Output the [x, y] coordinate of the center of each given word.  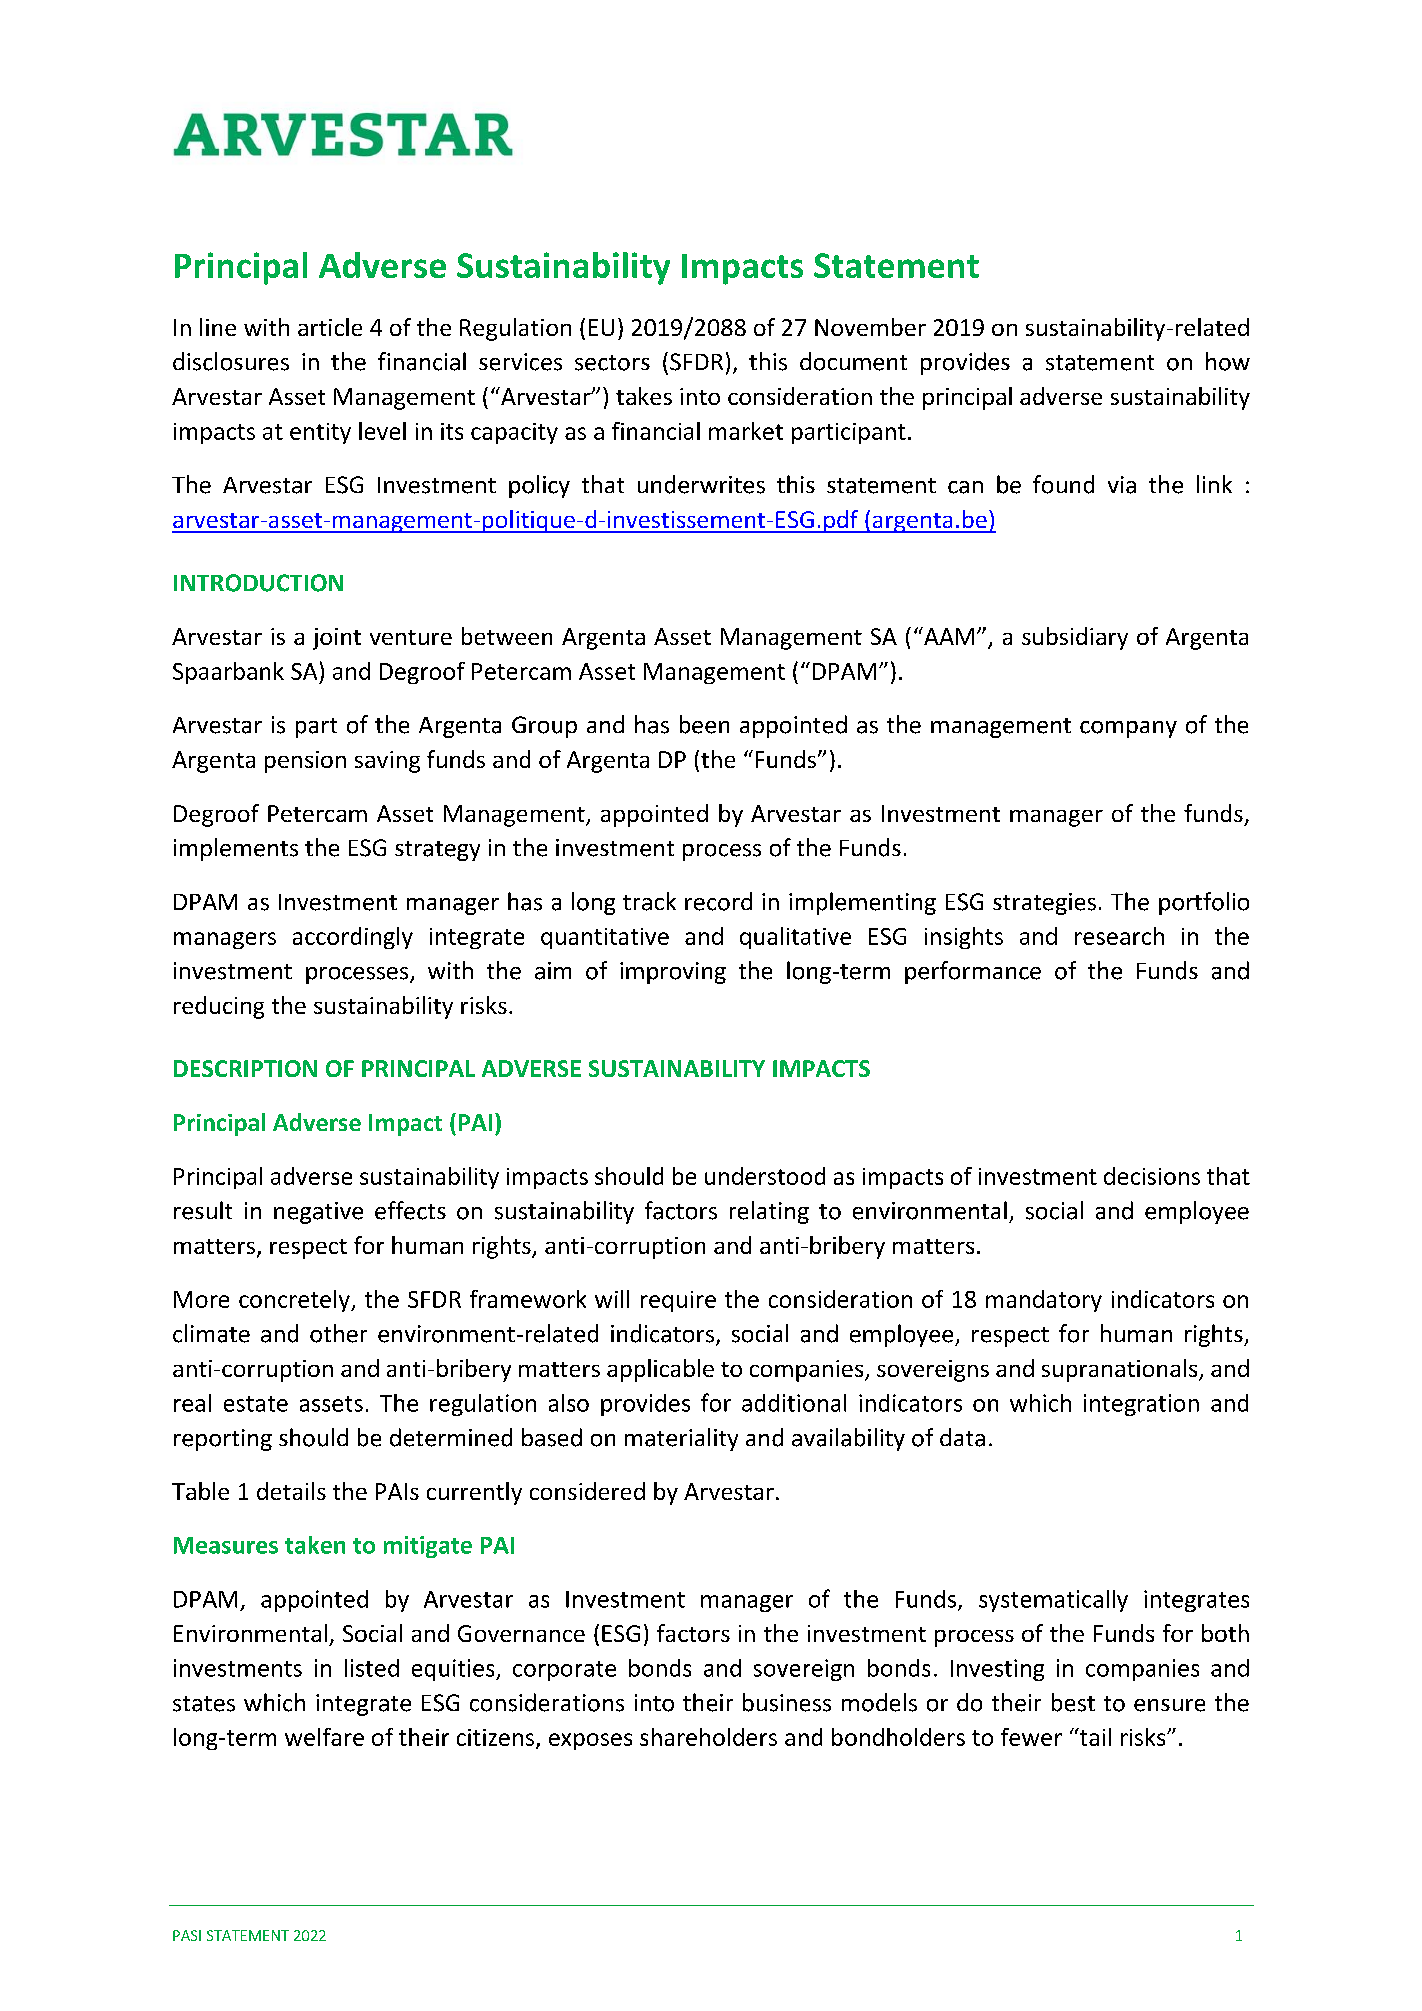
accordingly [353, 938]
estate [256, 1404]
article [330, 327]
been [704, 724]
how [1228, 361]
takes [644, 396]
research [1119, 936]
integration [1141, 1405]
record [718, 901]
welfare [324, 1737]
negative [318, 1213]
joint [337, 639]
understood [765, 1176]
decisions [1152, 1176]
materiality [681, 1439]
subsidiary [1075, 638]
